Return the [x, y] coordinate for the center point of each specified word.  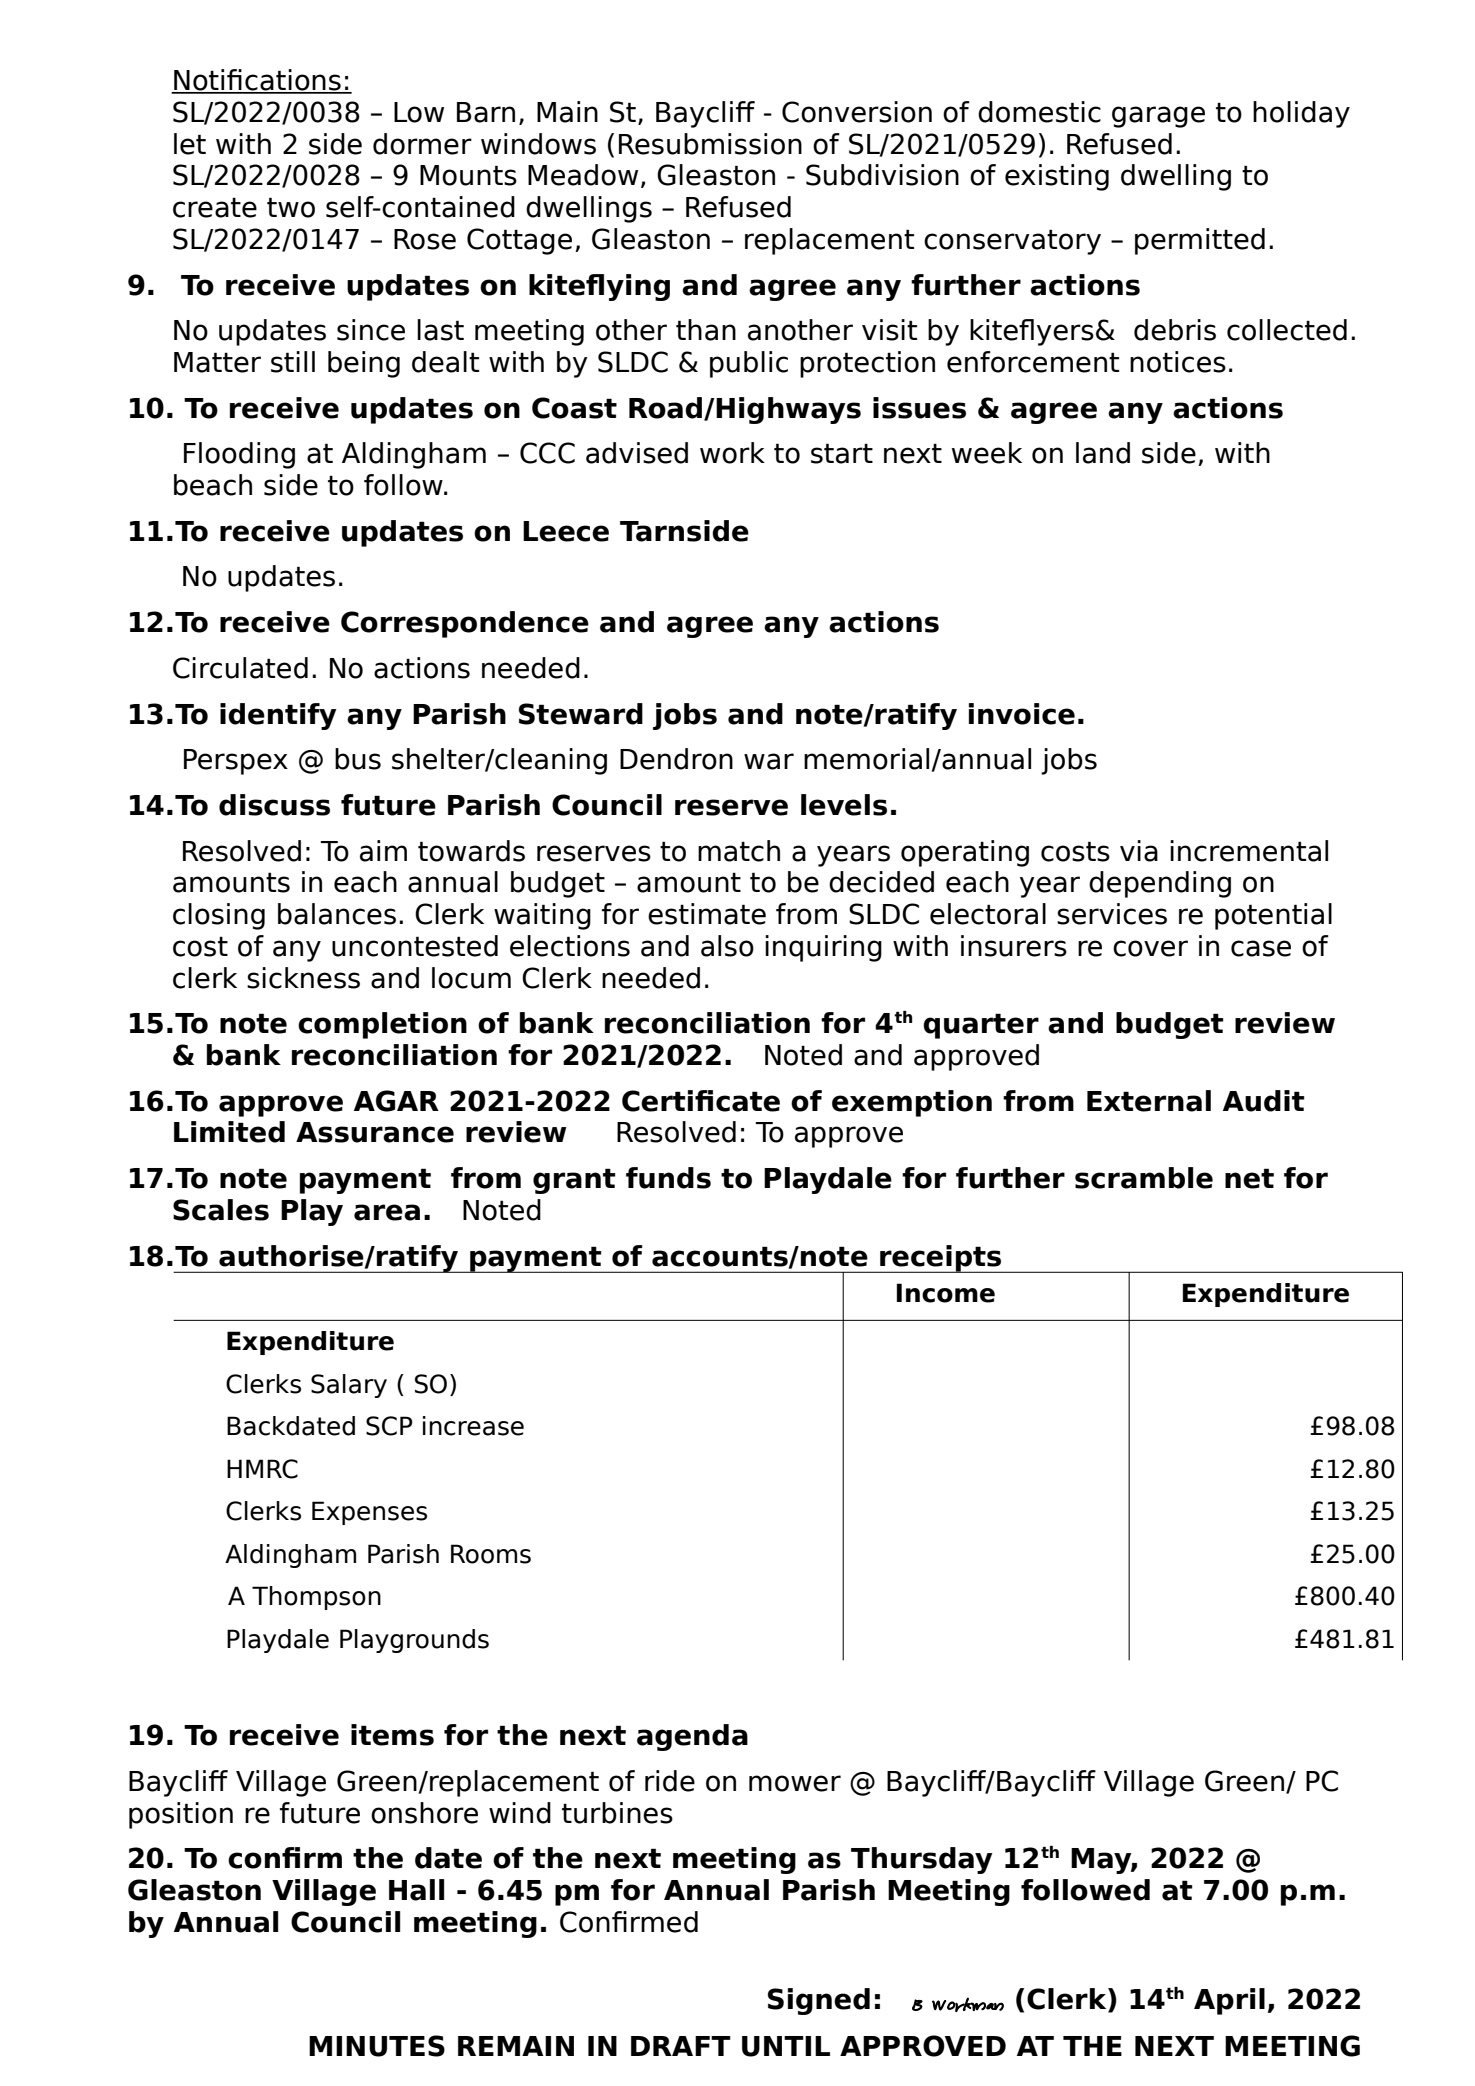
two [291, 207]
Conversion [857, 112]
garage [1158, 117]
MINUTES [377, 2046]
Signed [819, 2001]
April [1229, 2001]
